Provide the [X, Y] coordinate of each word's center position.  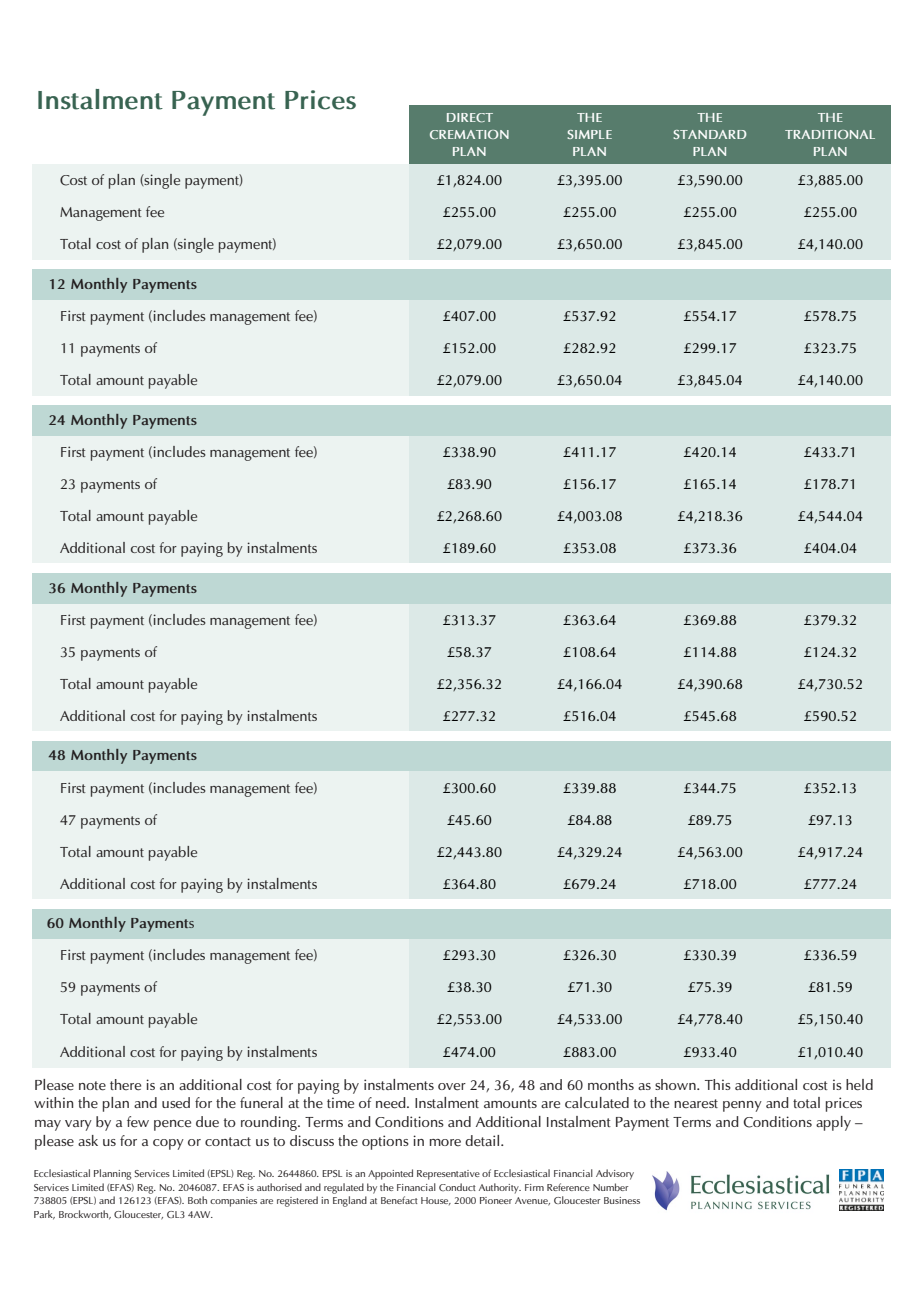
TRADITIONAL [830, 134]
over [452, 1087]
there [125, 1085]
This [718, 1084]
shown [676, 1084]
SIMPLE [590, 134]
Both [197, 1200]
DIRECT [470, 118]
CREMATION [469, 135]
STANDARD [710, 134]
